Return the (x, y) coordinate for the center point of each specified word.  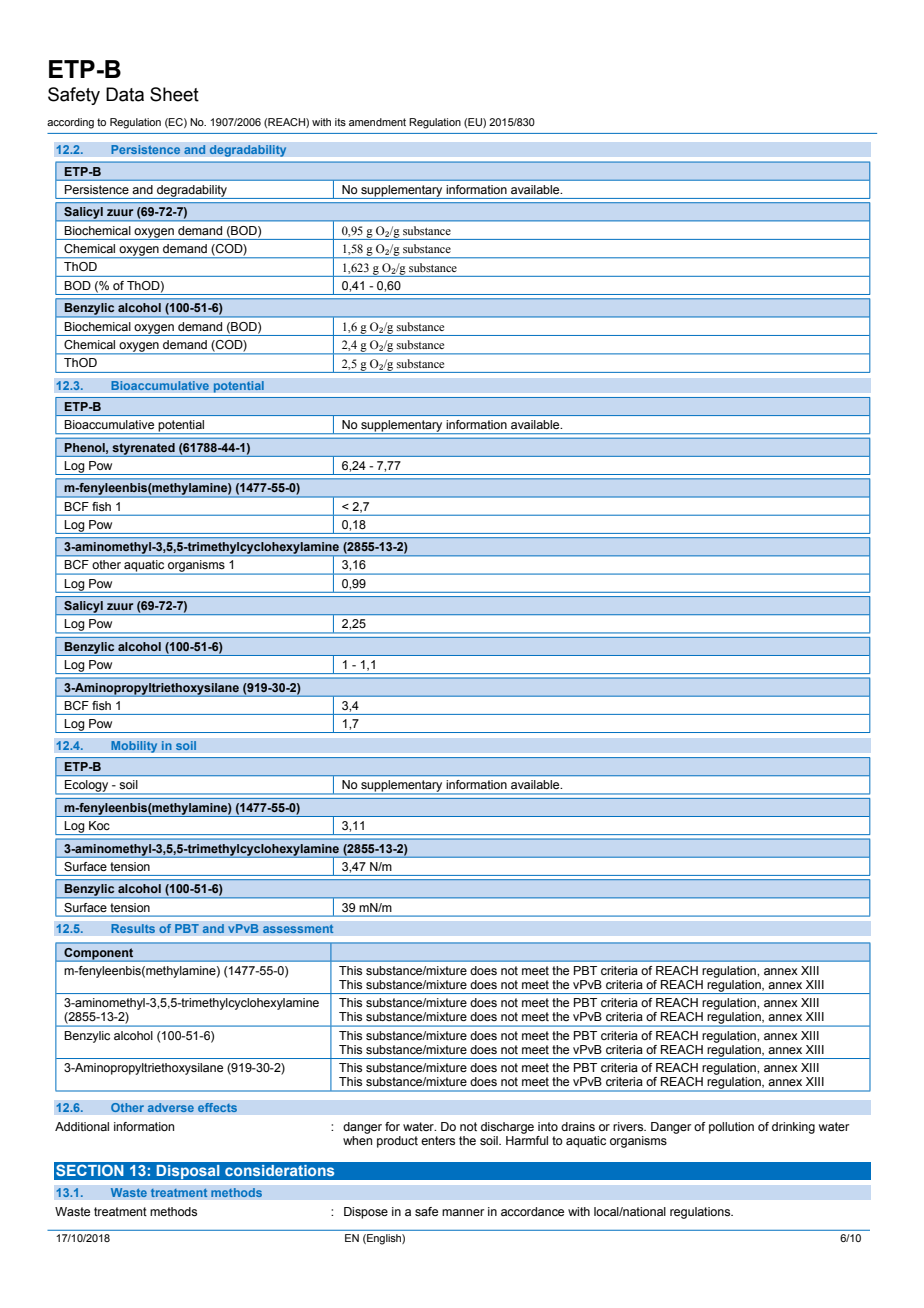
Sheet (174, 94)
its (340, 122)
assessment (298, 929)
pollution (731, 1128)
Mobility (134, 747)
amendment (377, 122)
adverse (170, 1108)
